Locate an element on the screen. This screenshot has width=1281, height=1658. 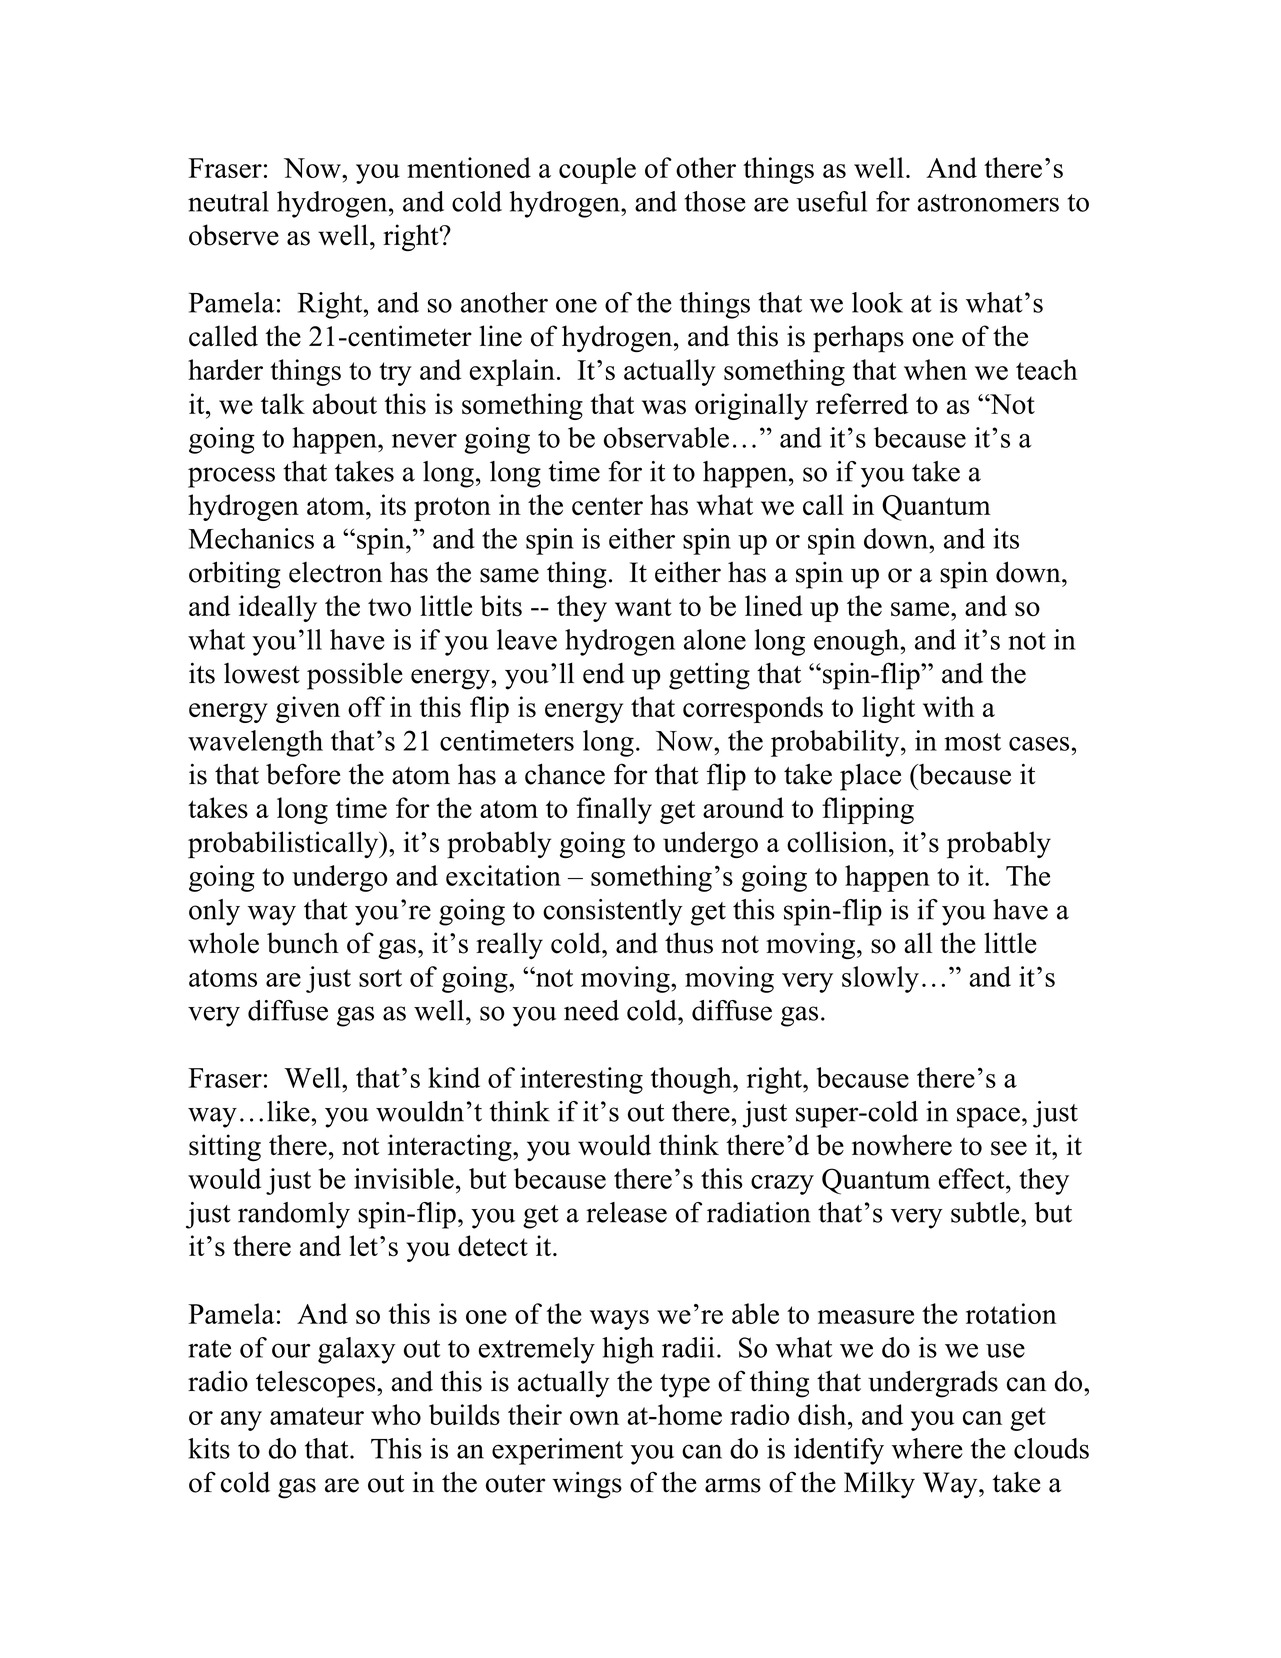
neutral is located at coordinates (228, 201).
